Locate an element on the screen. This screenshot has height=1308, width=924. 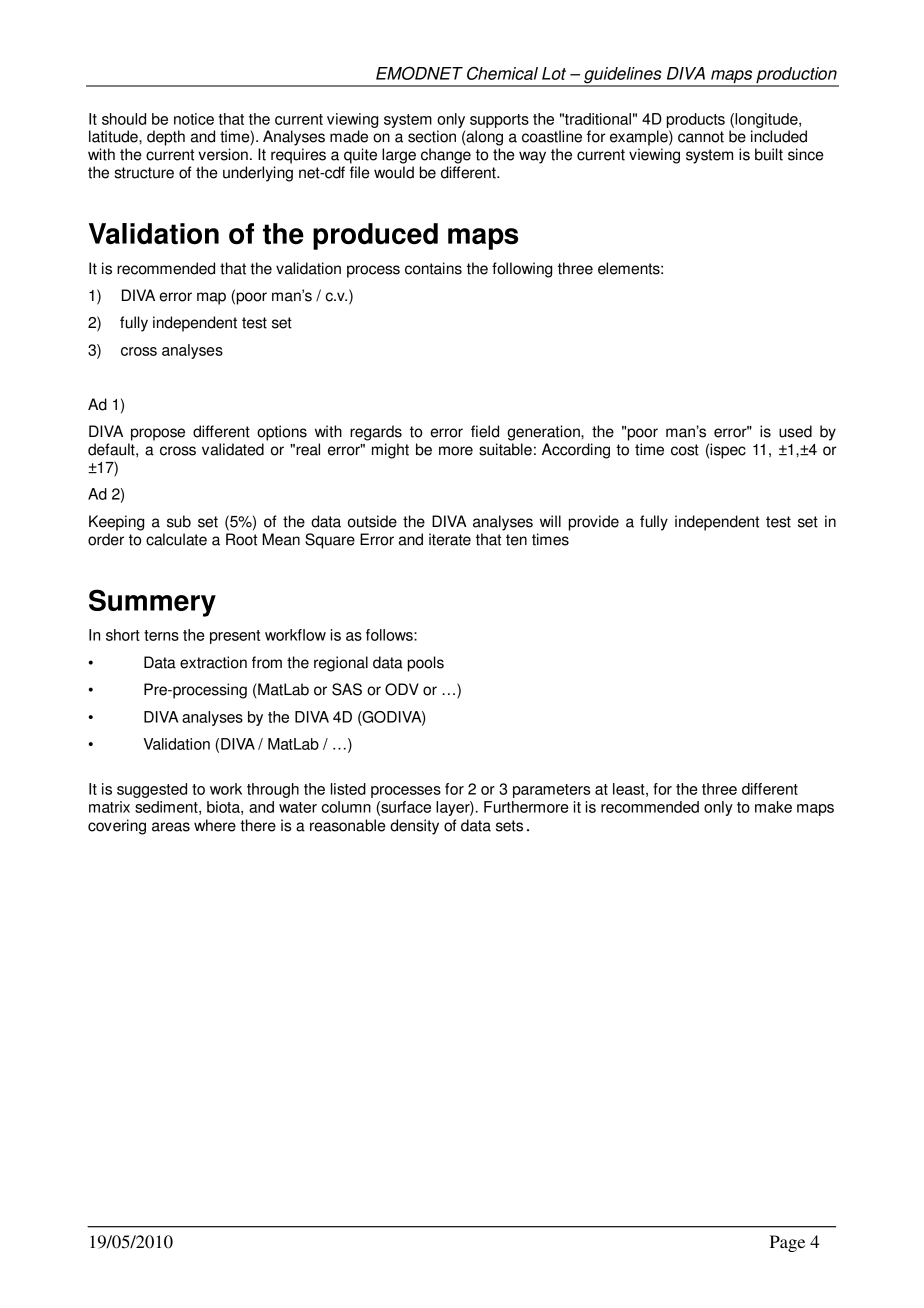
areas is located at coordinates (171, 827).
